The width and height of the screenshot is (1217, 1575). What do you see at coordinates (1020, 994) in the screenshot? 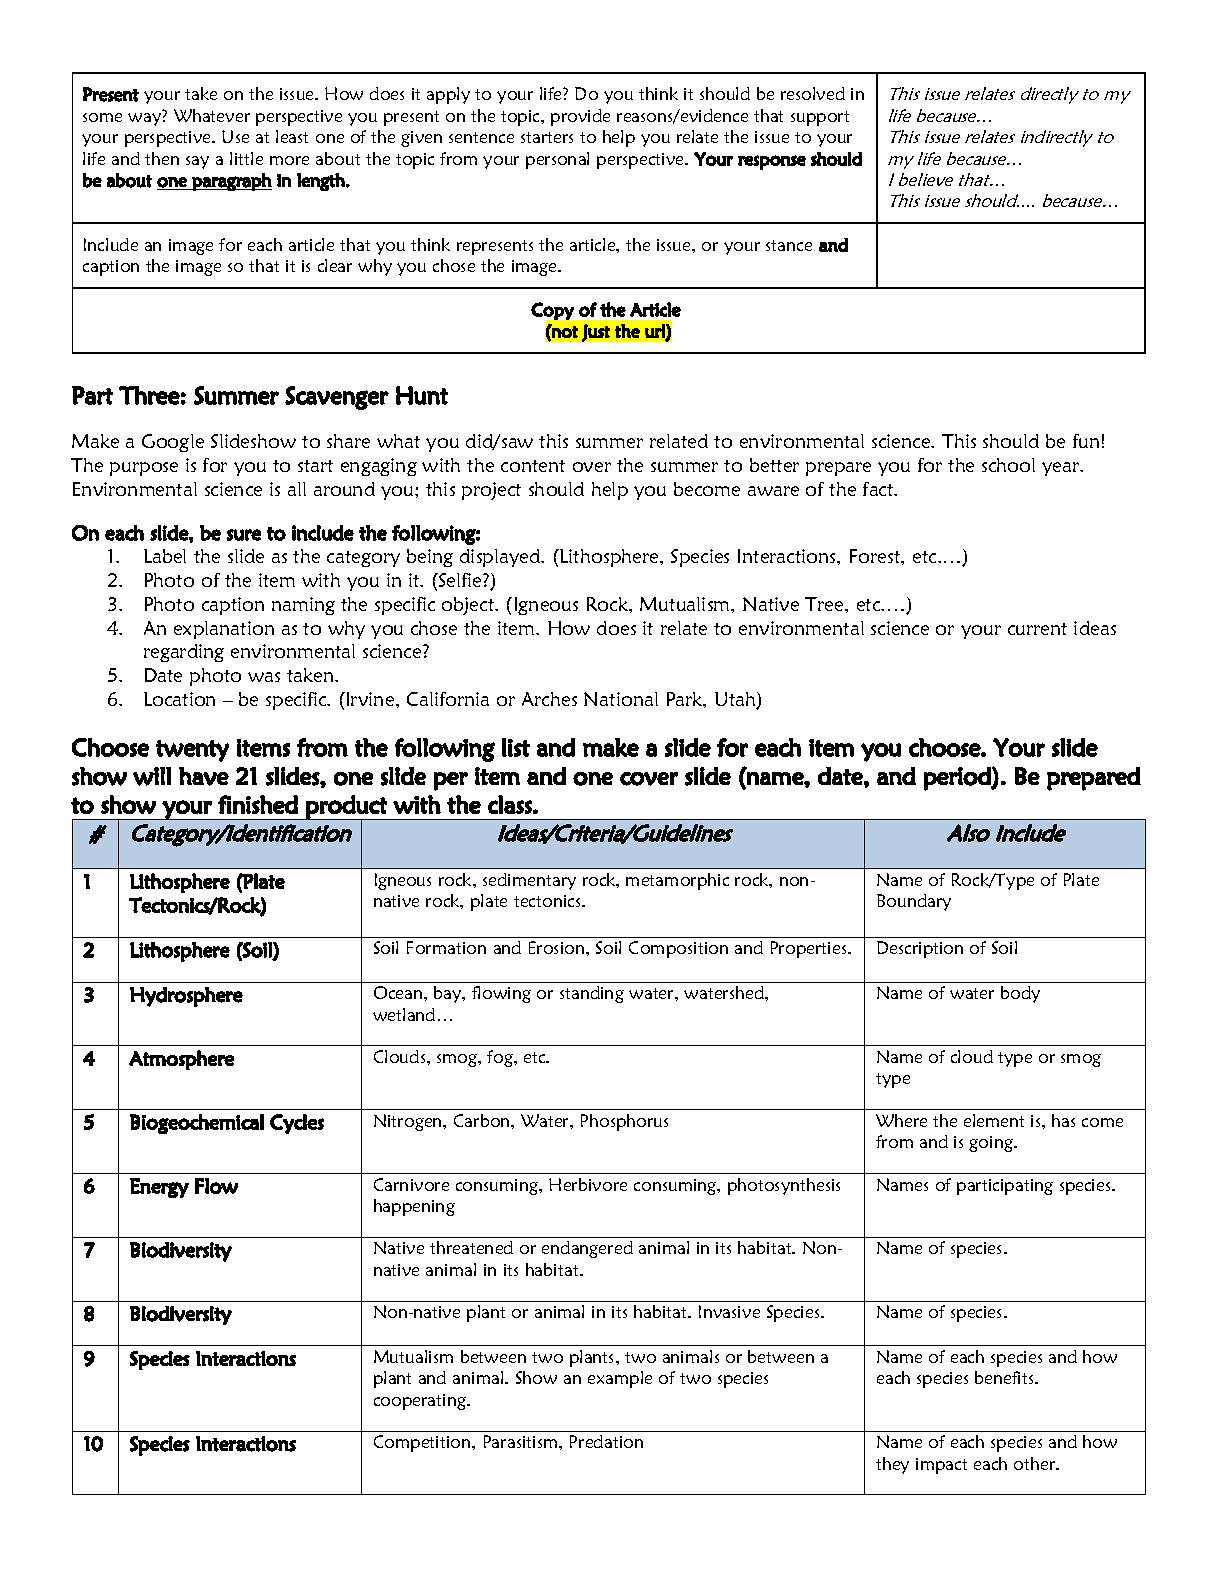
I see `body` at bounding box center [1020, 994].
